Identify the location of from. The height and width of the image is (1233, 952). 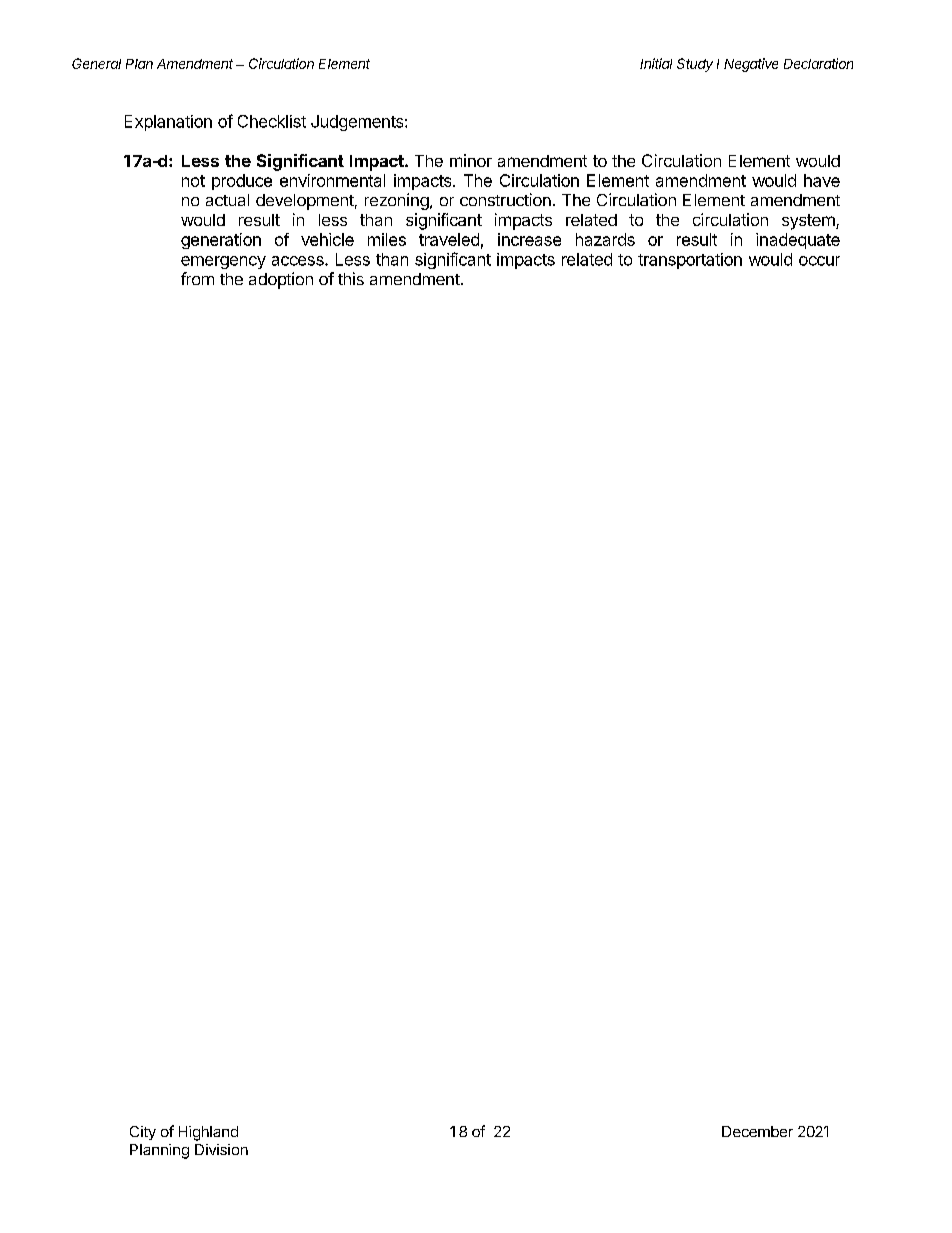
(197, 278).
